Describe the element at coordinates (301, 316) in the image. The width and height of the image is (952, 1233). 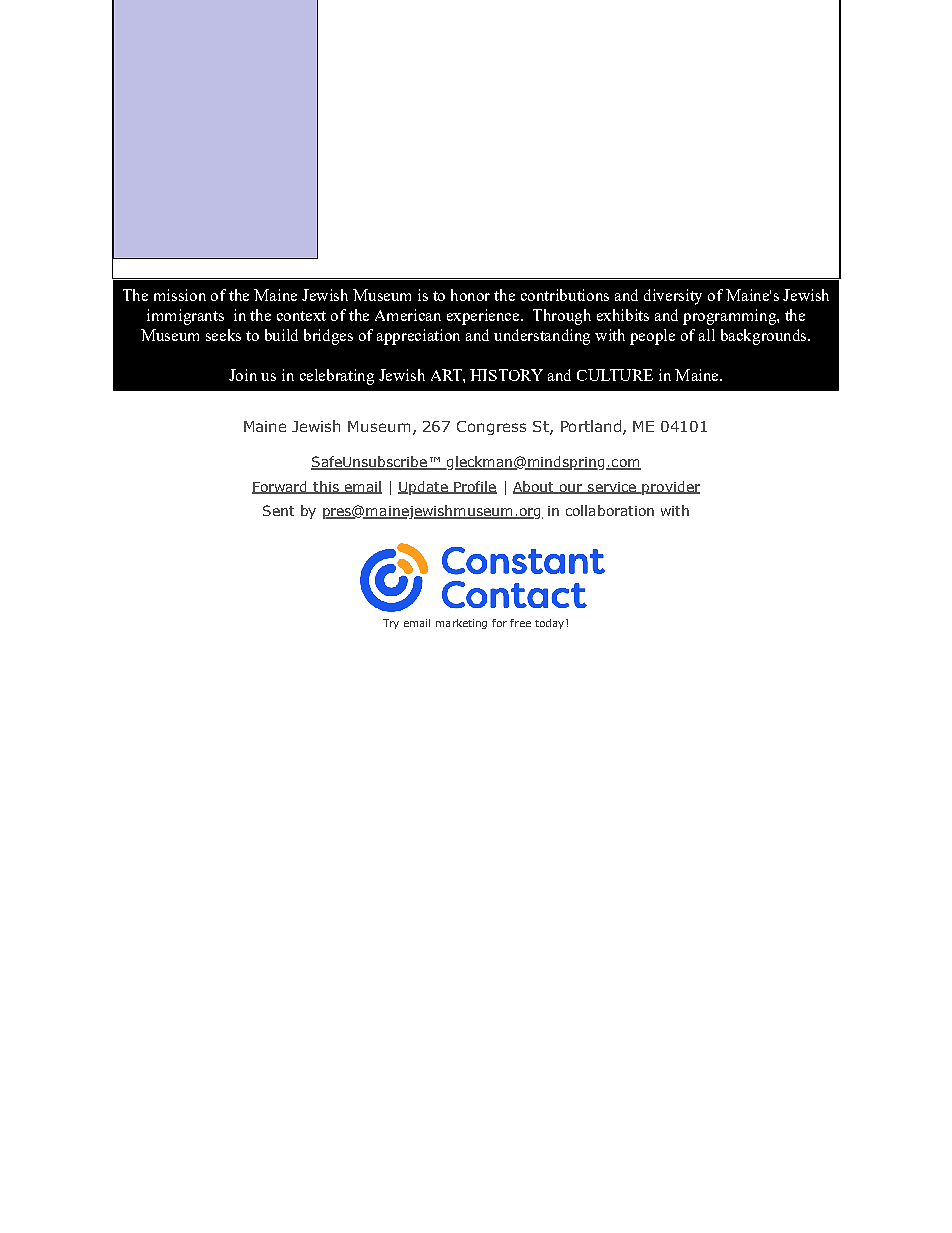
I see `context` at that location.
